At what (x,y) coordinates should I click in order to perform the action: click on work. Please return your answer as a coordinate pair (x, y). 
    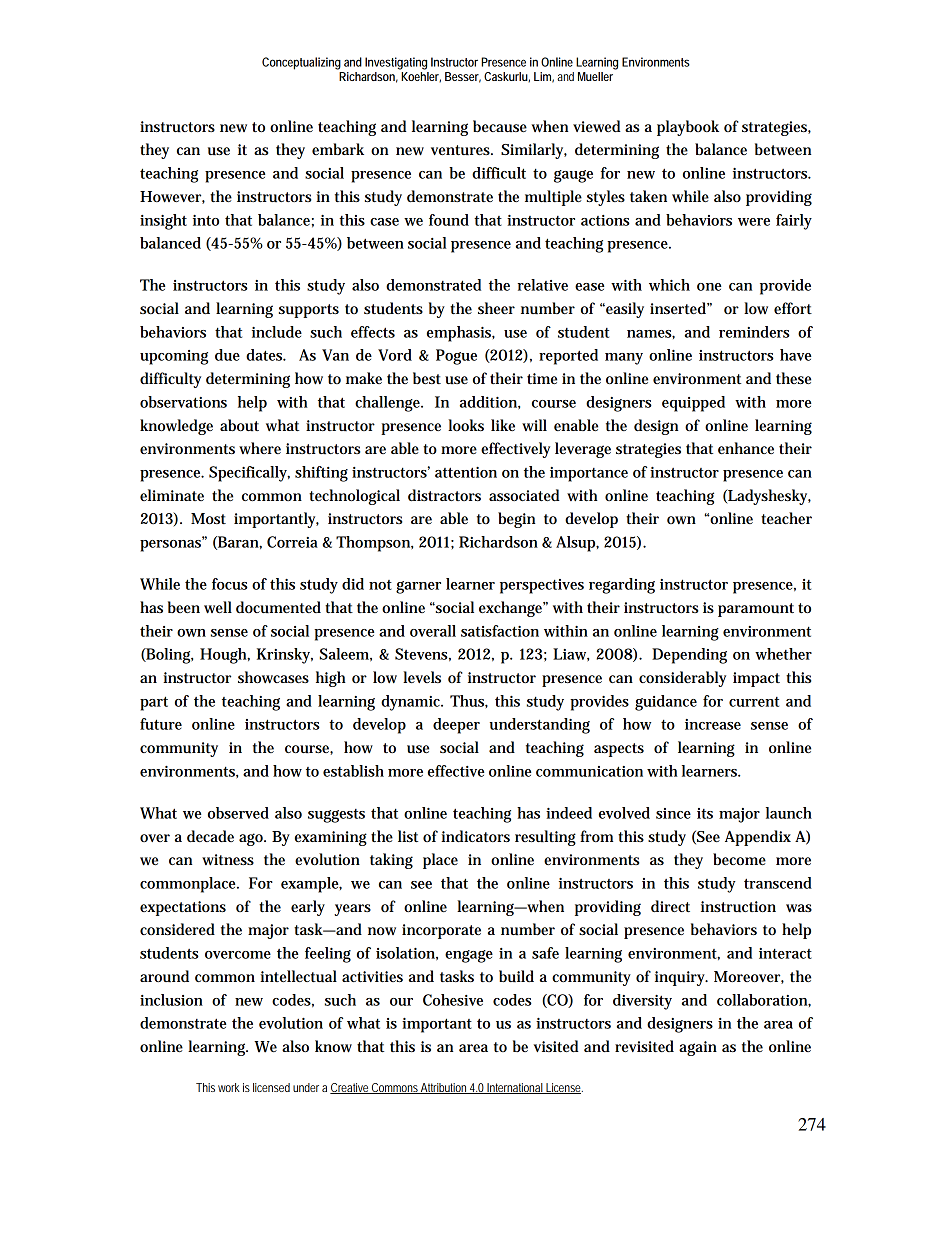
    Looking at the image, I should click on (229, 1087).
